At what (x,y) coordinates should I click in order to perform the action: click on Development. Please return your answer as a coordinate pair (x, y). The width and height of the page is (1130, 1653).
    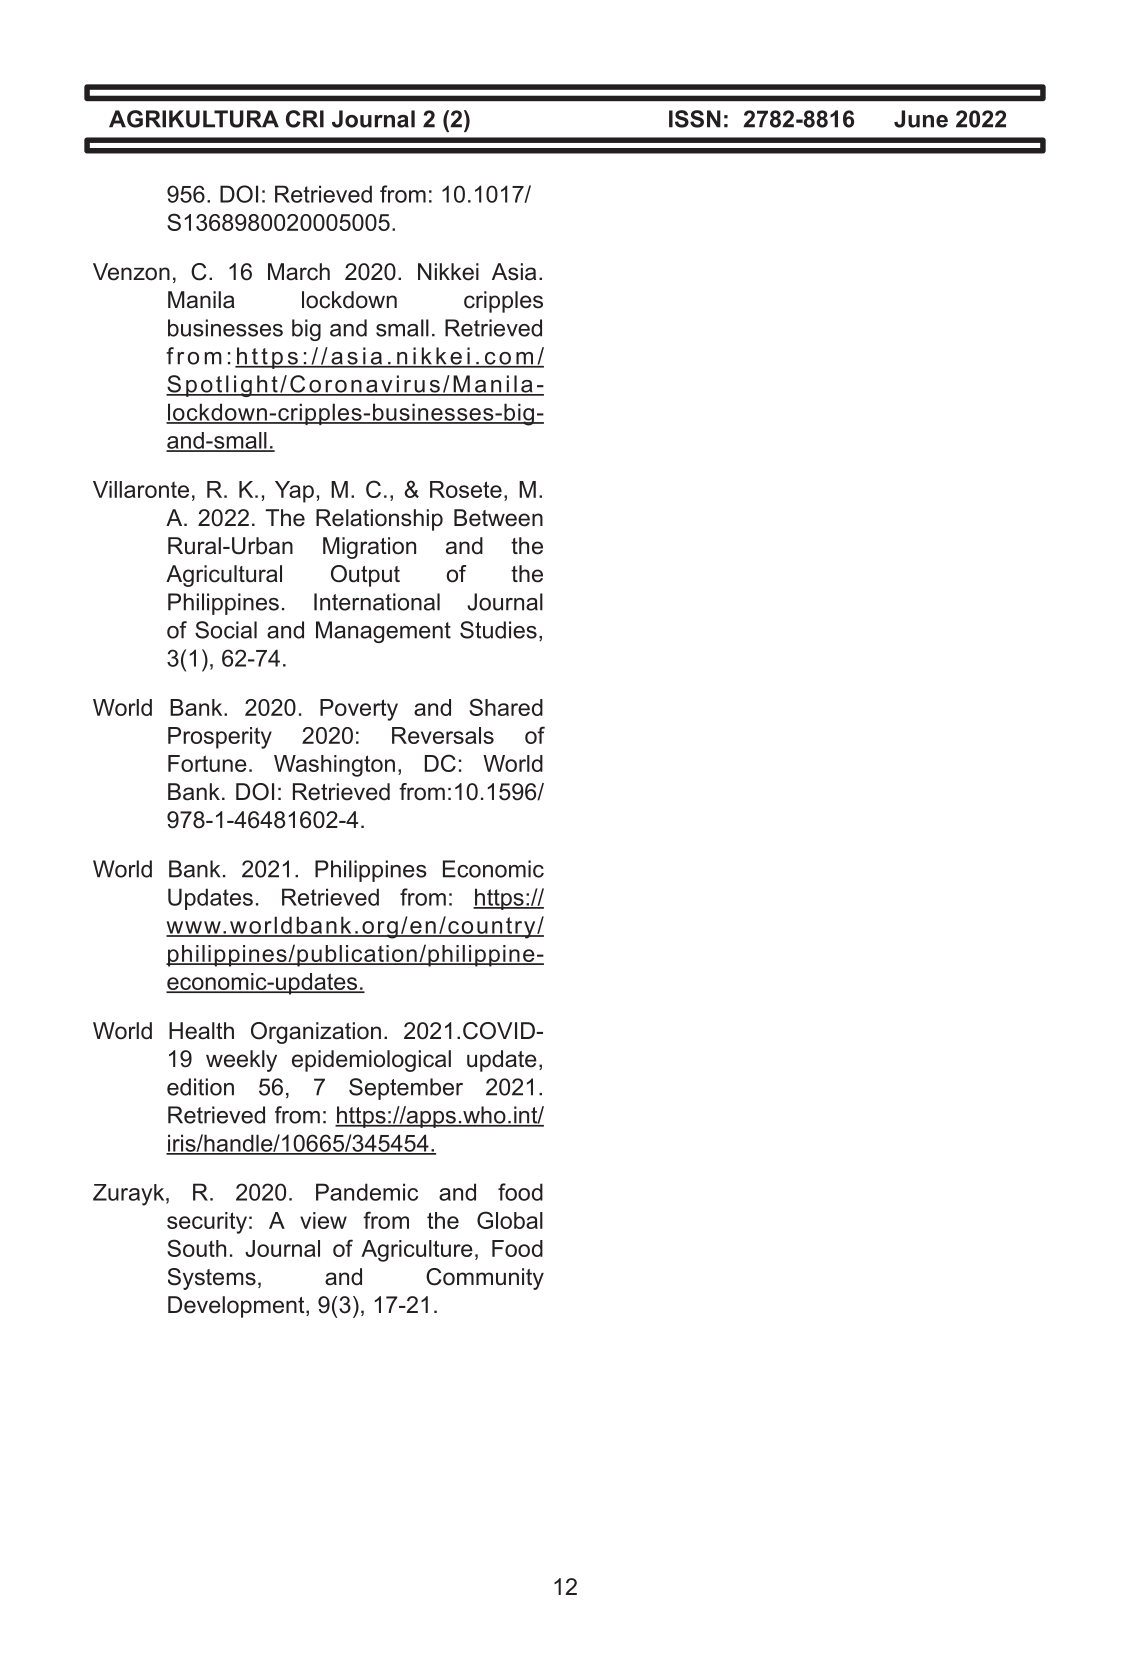
    Looking at the image, I should click on (237, 1307).
